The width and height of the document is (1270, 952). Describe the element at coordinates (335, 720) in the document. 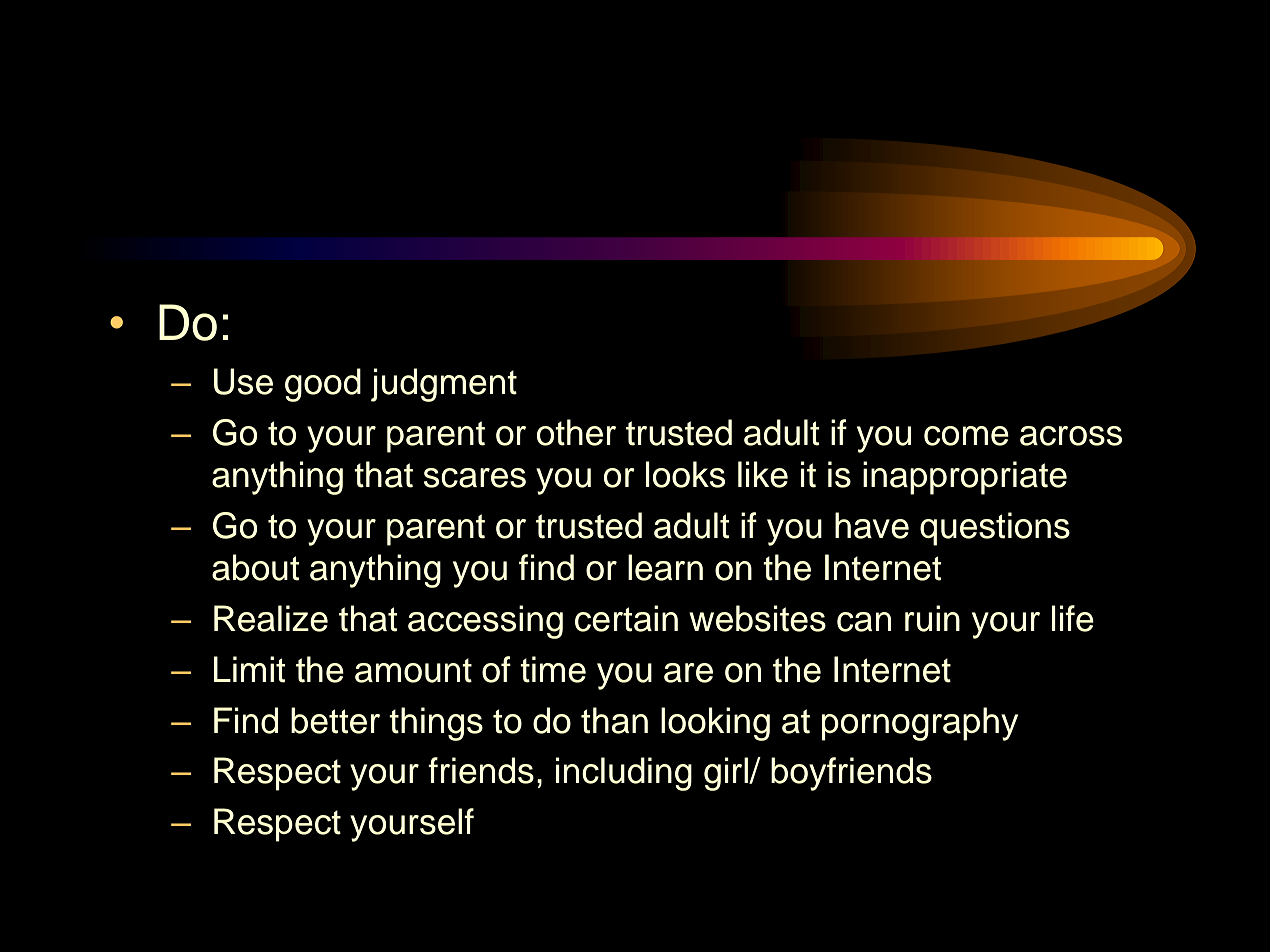

I see `better` at that location.
